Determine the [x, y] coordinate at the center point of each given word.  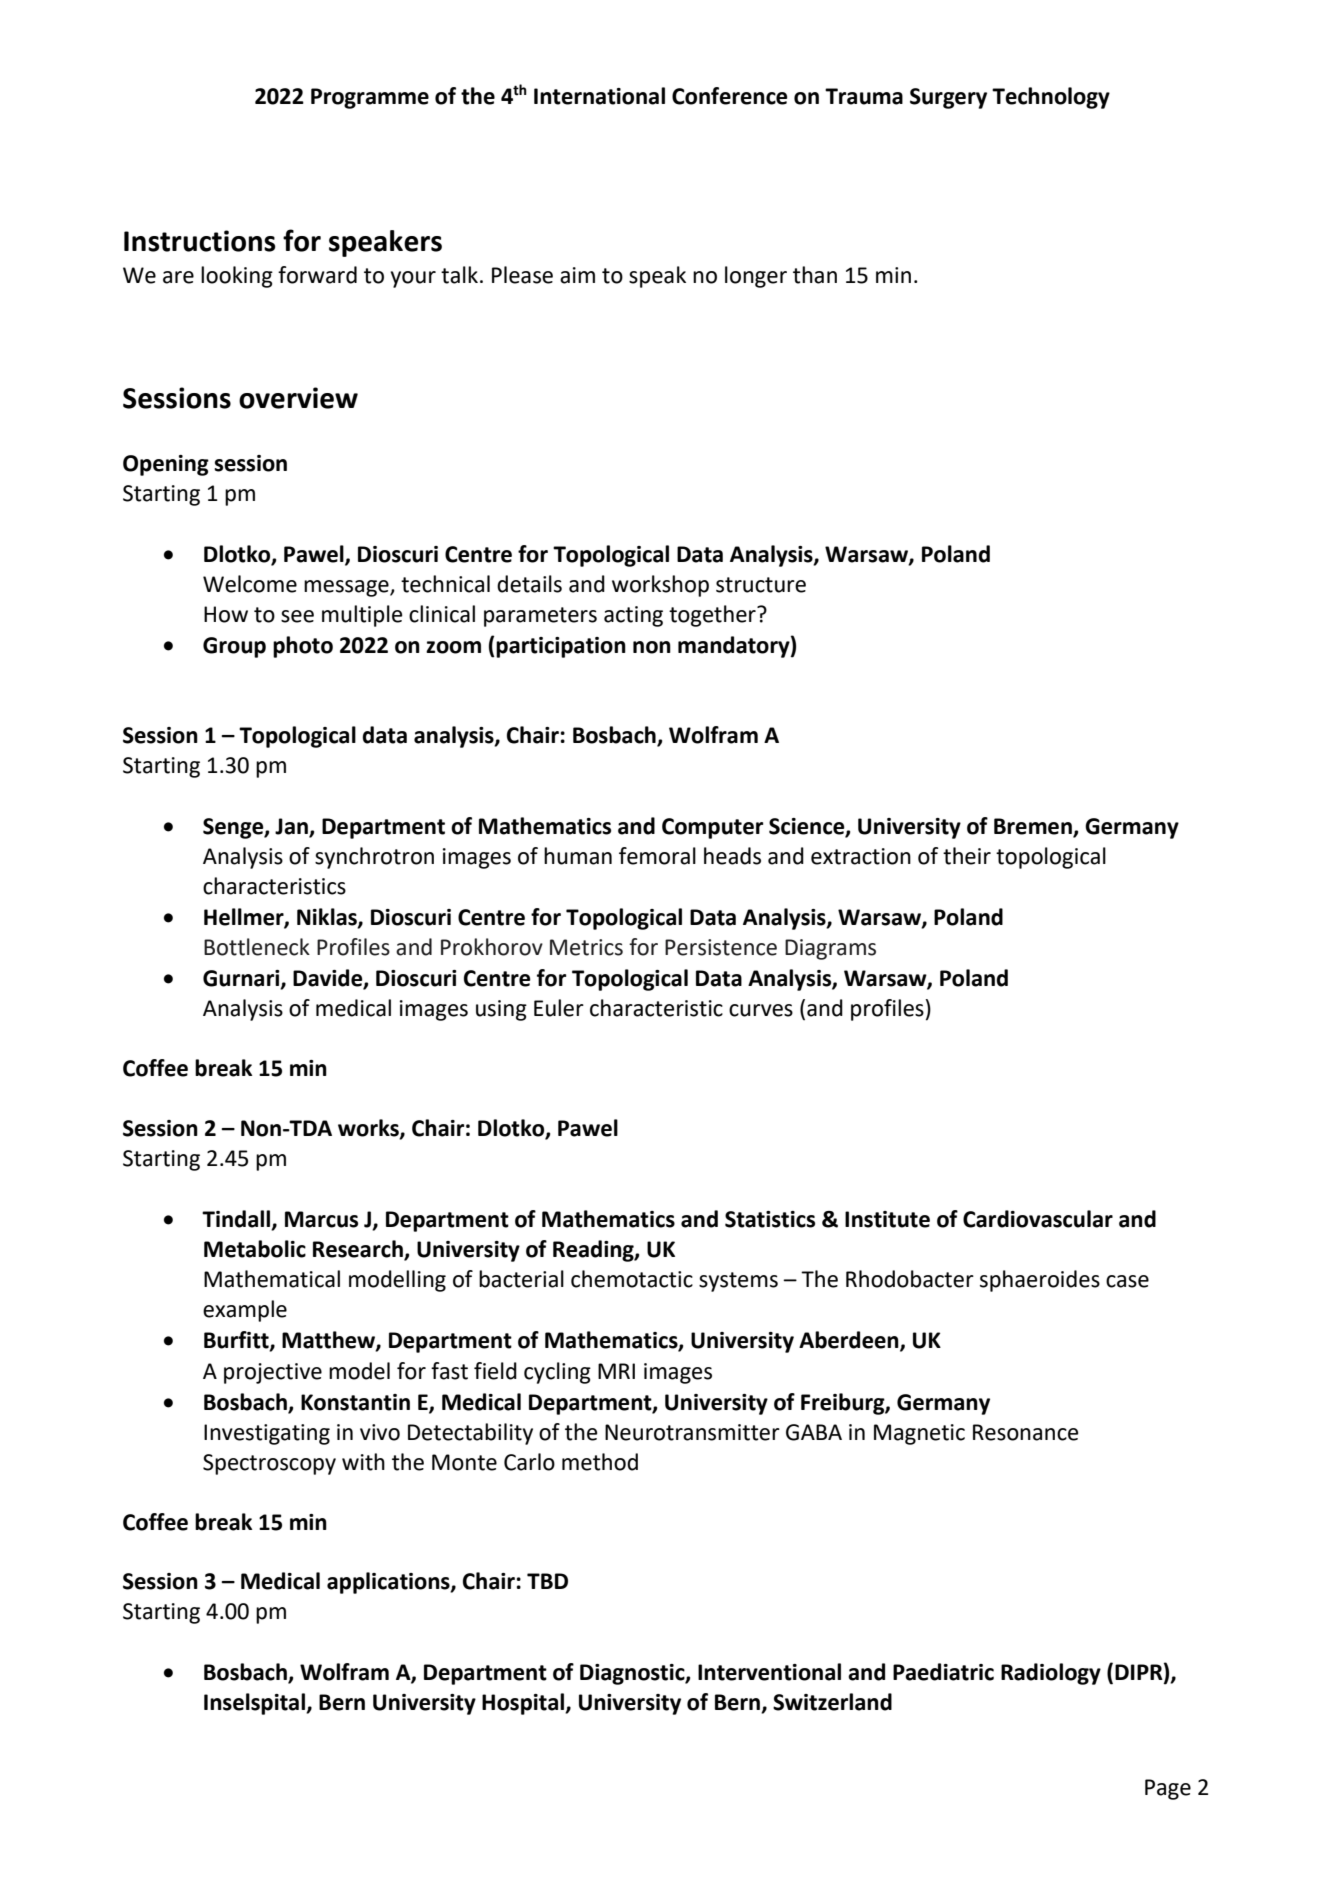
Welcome [250, 584]
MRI [616, 1371]
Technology [1051, 98]
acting [633, 616]
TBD [547, 1581]
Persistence [721, 947]
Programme [370, 98]
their [967, 856]
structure [761, 585]
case [1127, 1281]
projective [273, 1373]
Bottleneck [257, 947]
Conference [730, 96]
